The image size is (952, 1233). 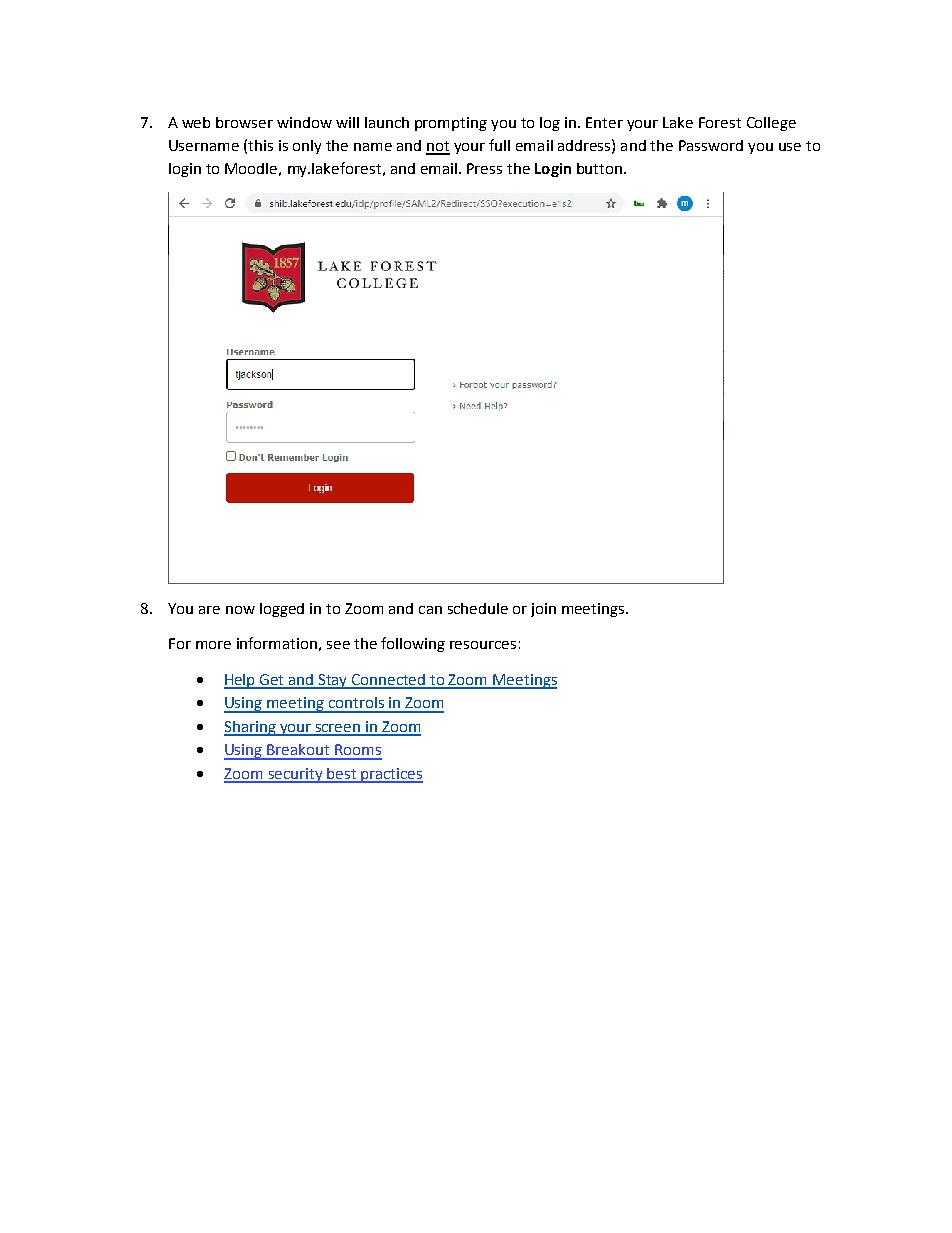 What do you see at coordinates (484, 168) in the screenshot?
I see `Press` at bounding box center [484, 168].
